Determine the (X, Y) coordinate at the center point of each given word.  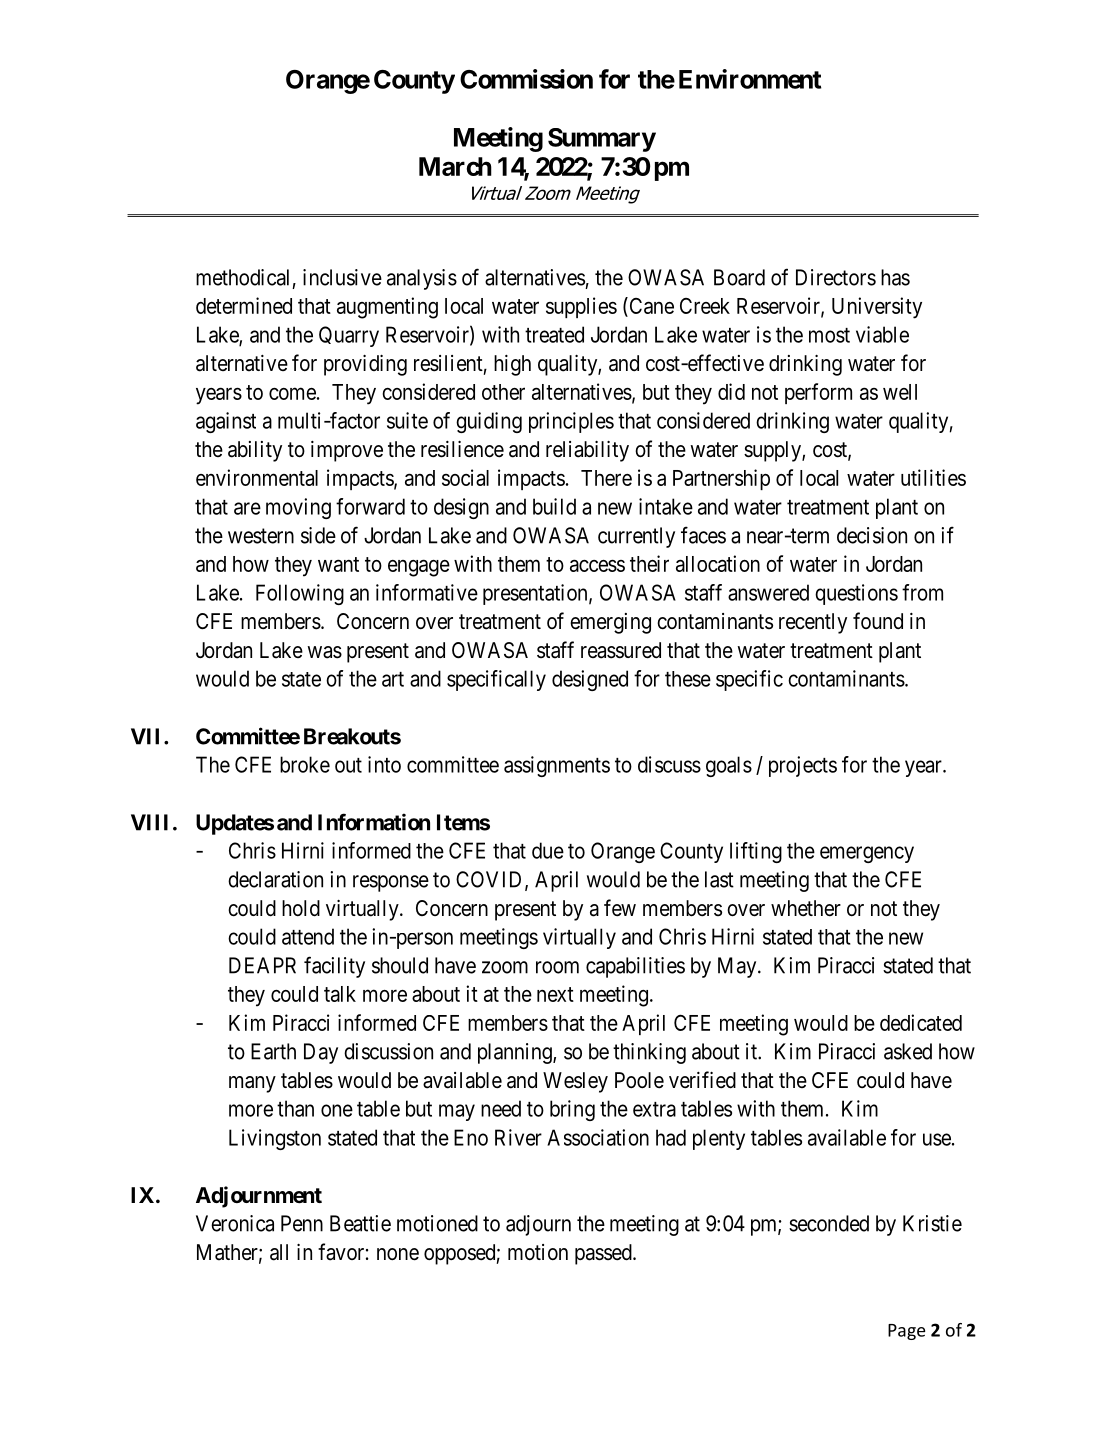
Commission (526, 79)
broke (305, 764)
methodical (242, 277)
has (895, 277)
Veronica (235, 1223)
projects (803, 766)
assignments (557, 766)
